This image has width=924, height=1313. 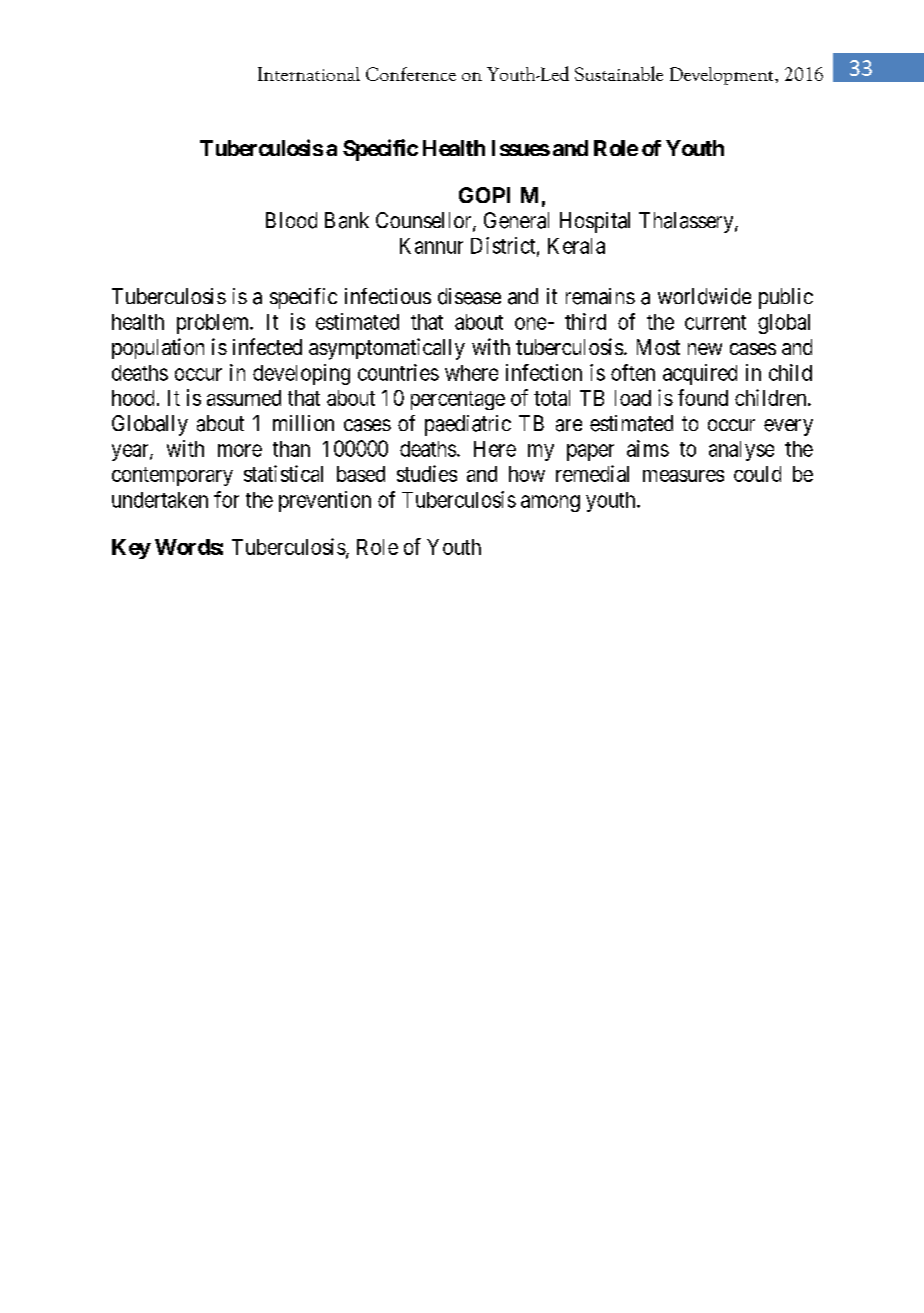 What do you see at coordinates (468, 425) in the image?
I see `paediatric` at bounding box center [468, 425].
